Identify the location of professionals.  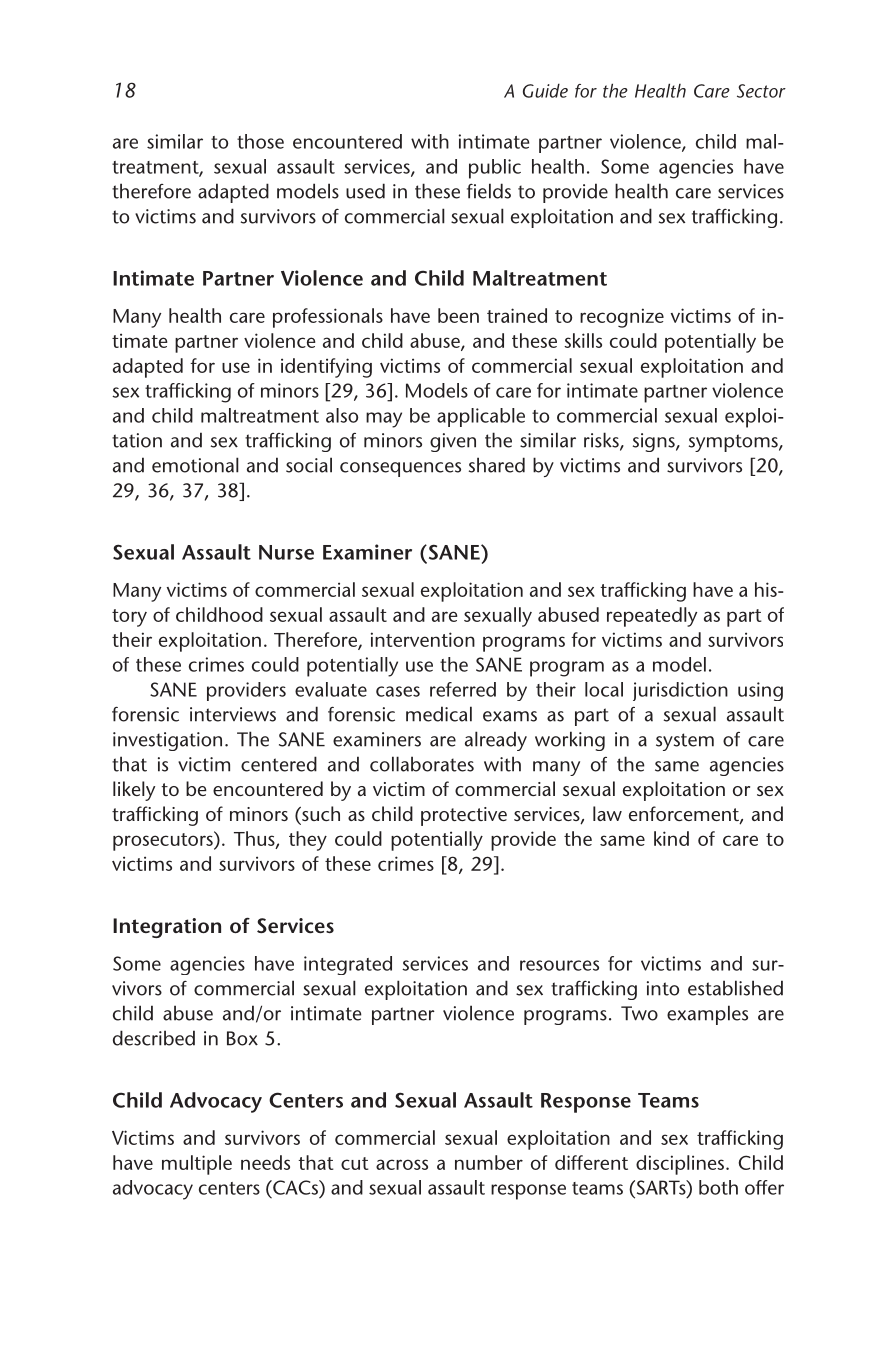
(328, 318).
